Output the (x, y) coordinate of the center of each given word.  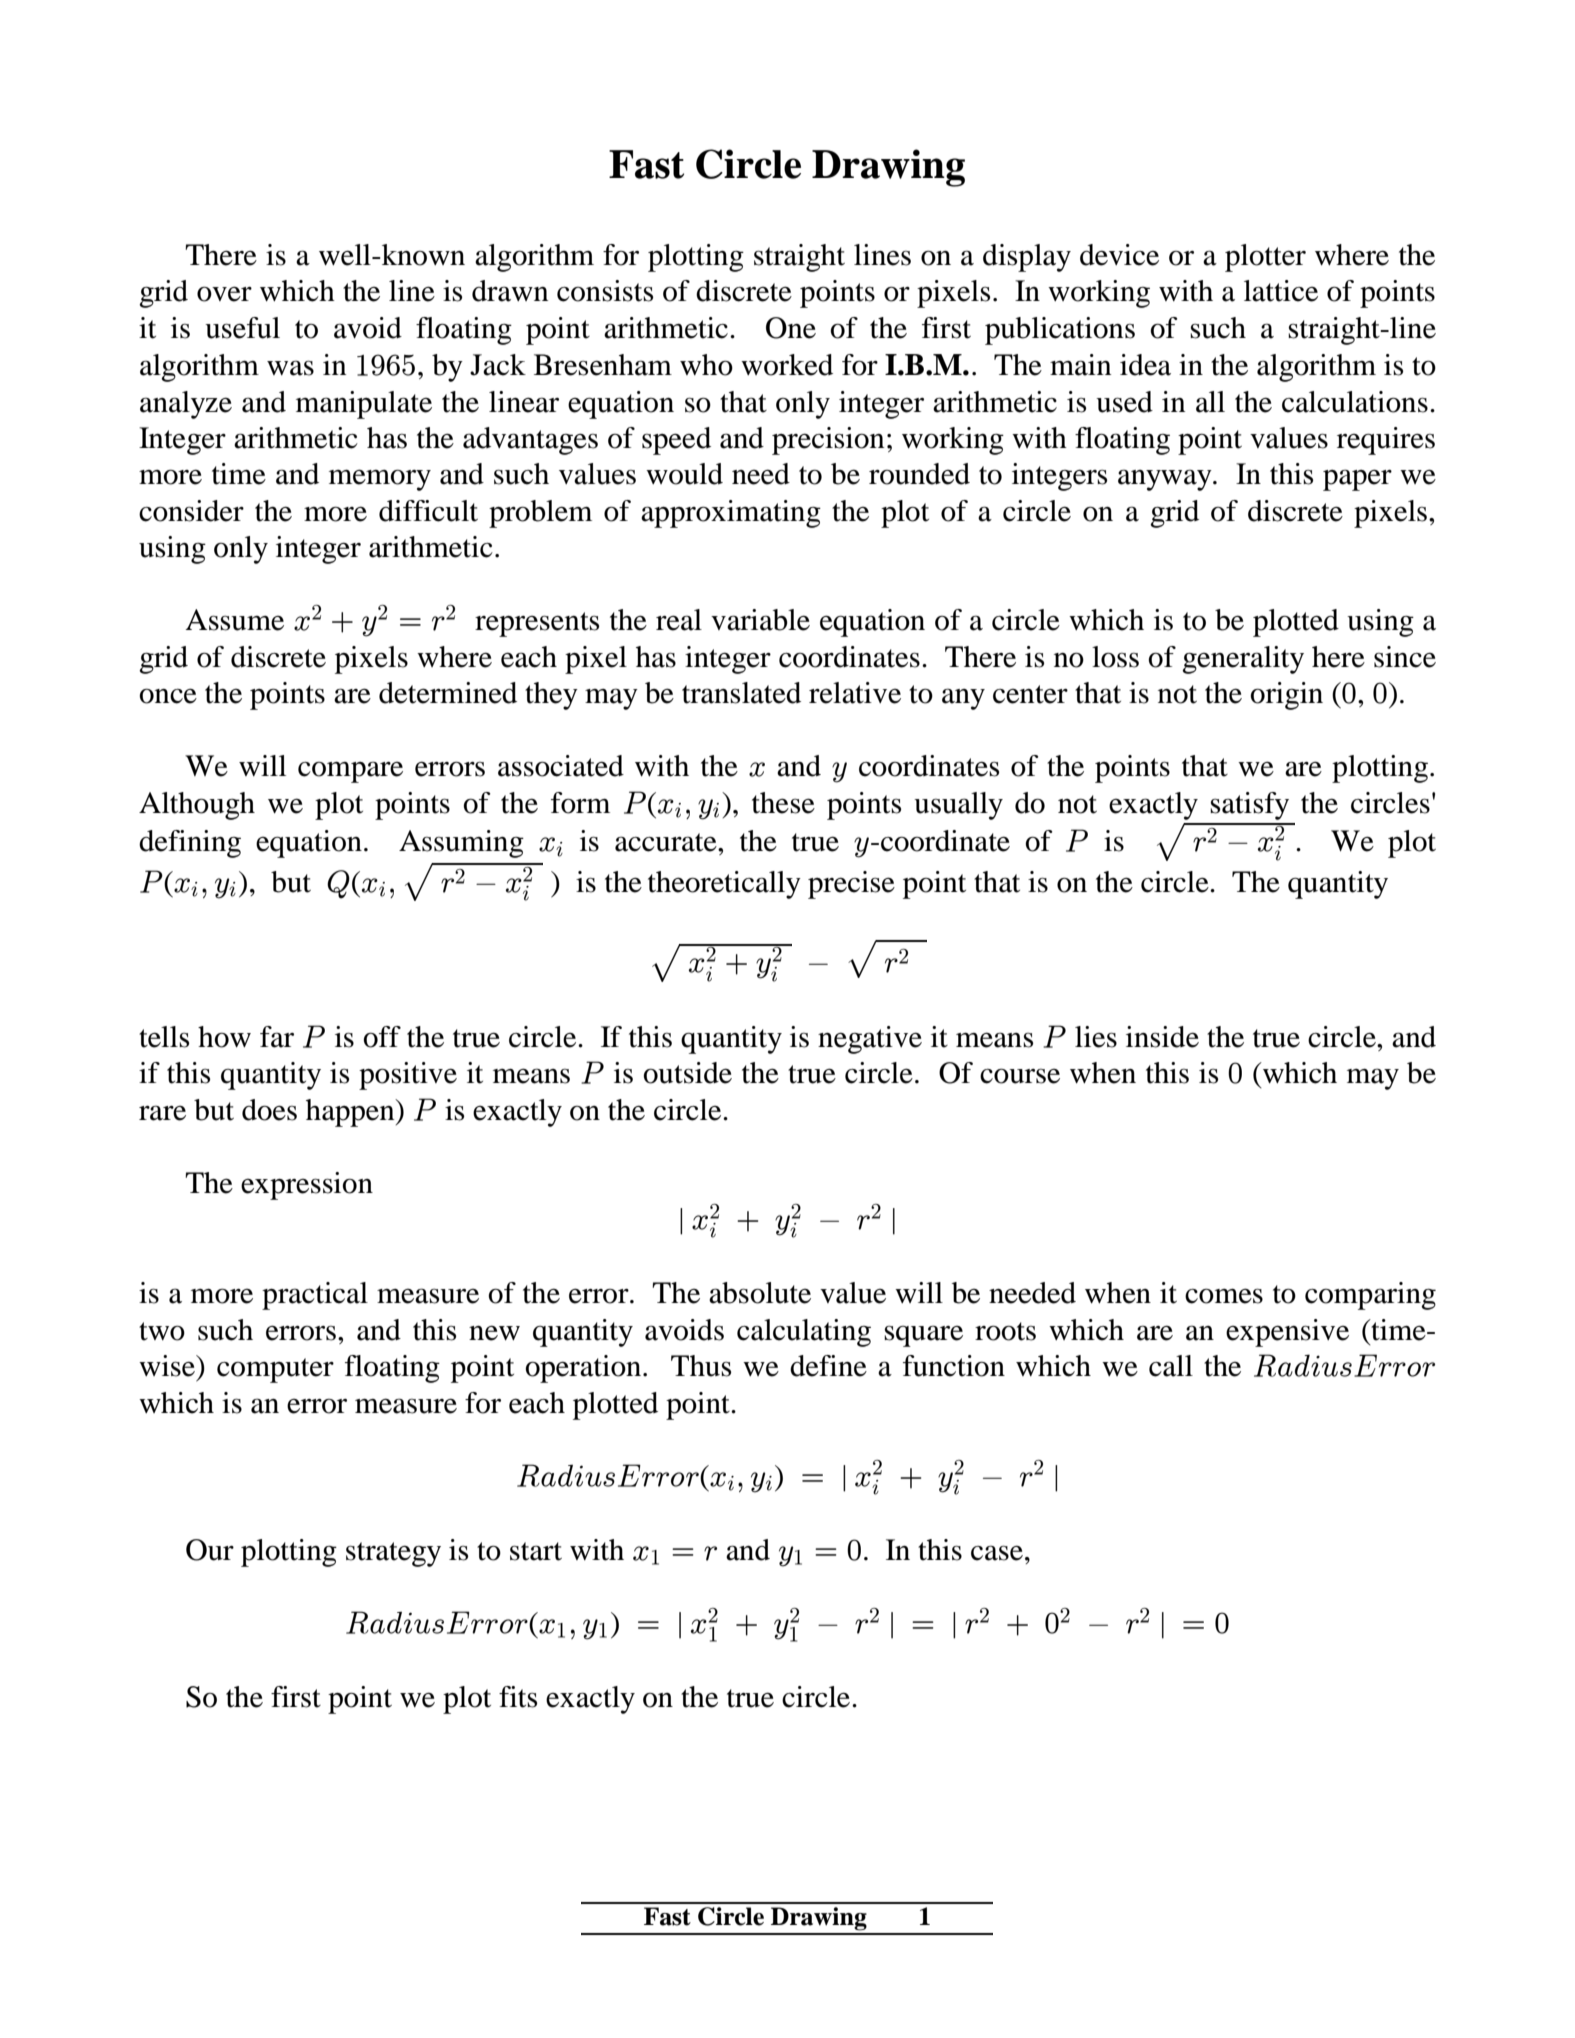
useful (242, 328)
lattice (1281, 291)
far (277, 1037)
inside (1162, 1037)
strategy (393, 1554)
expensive (1287, 1333)
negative (870, 1040)
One (791, 328)
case (997, 1553)
